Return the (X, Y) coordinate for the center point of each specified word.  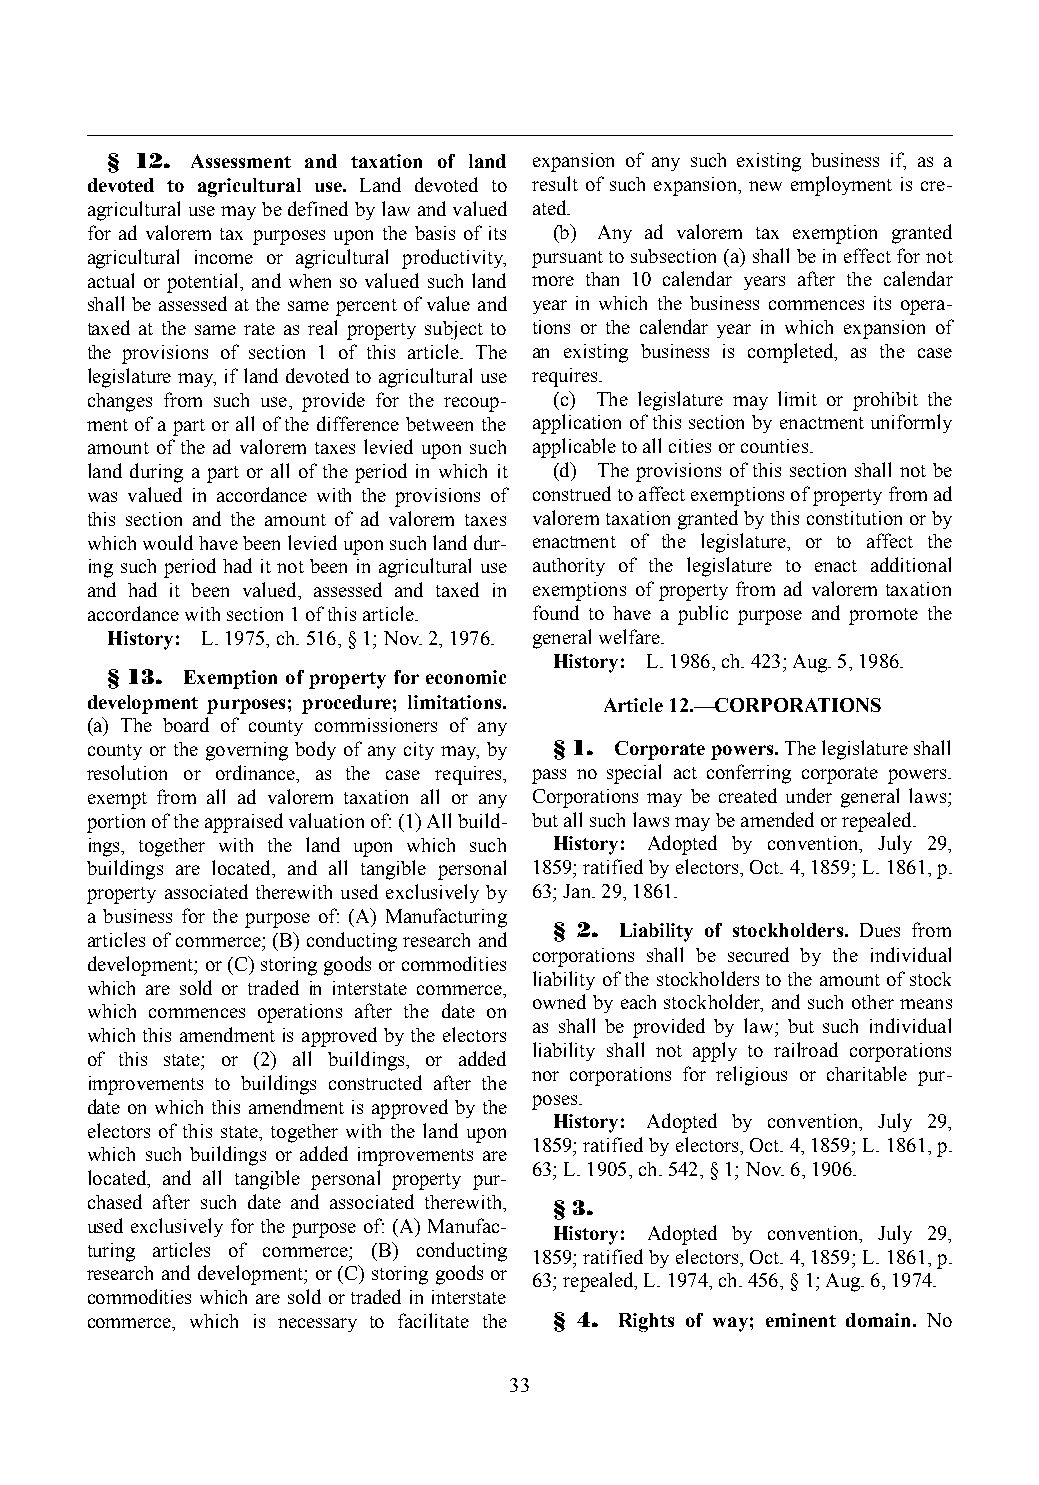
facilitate (433, 1320)
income (224, 257)
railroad (806, 1049)
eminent (801, 1320)
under (809, 795)
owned (559, 1001)
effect (867, 255)
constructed (375, 1082)
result (555, 183)
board (186, 724)
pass (549, 776)
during (156, 473)
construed (572, 493)
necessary (317, 1325)
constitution (854, 518)
